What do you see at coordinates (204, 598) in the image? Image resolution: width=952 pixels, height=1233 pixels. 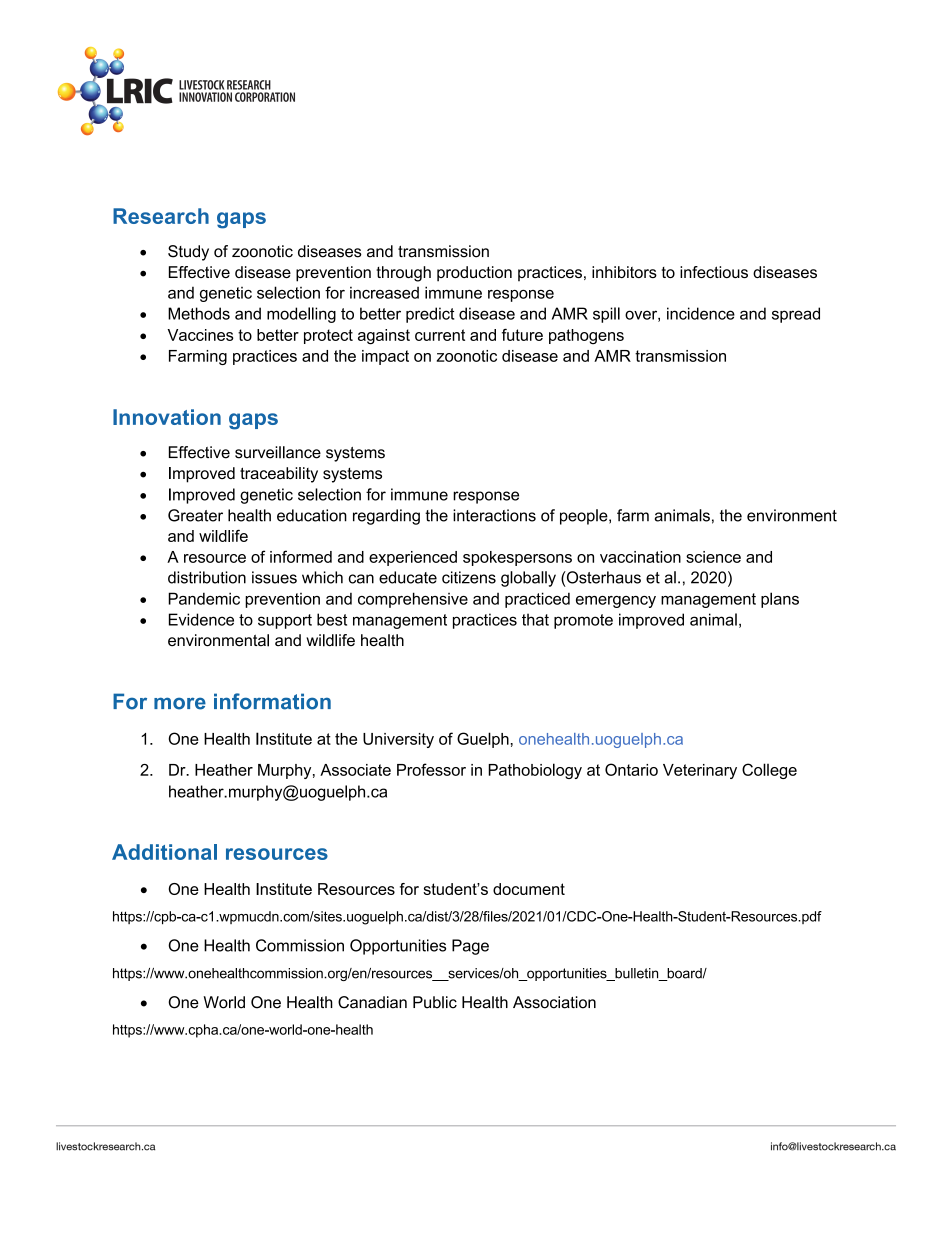 I see `Pandemic` at bounding box center [204, 598].
